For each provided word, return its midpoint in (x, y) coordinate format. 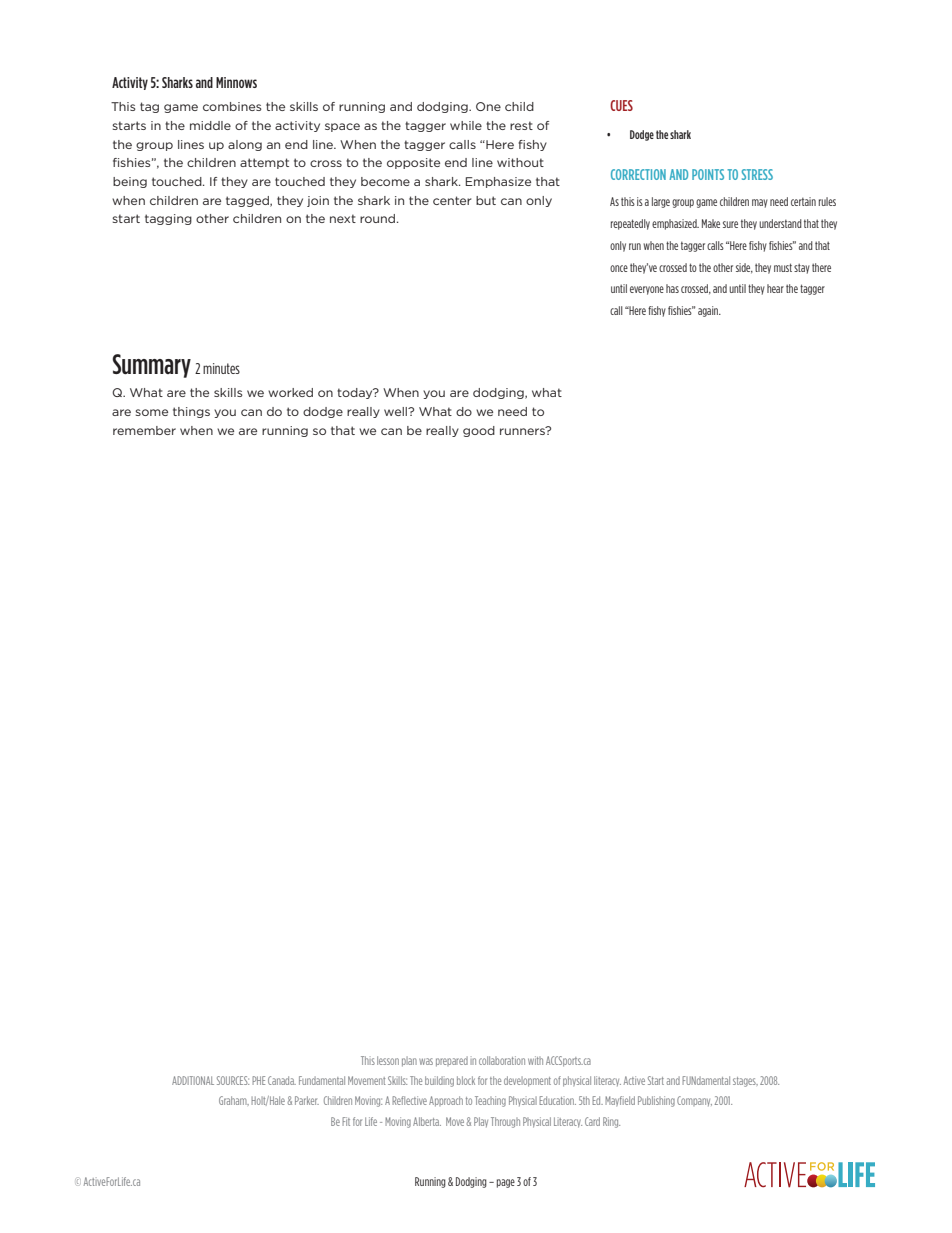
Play (481, 1122)
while (466, 125)
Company (694, 1101)
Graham (234, 1101)
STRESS (757, 174)
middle (210, 125)
